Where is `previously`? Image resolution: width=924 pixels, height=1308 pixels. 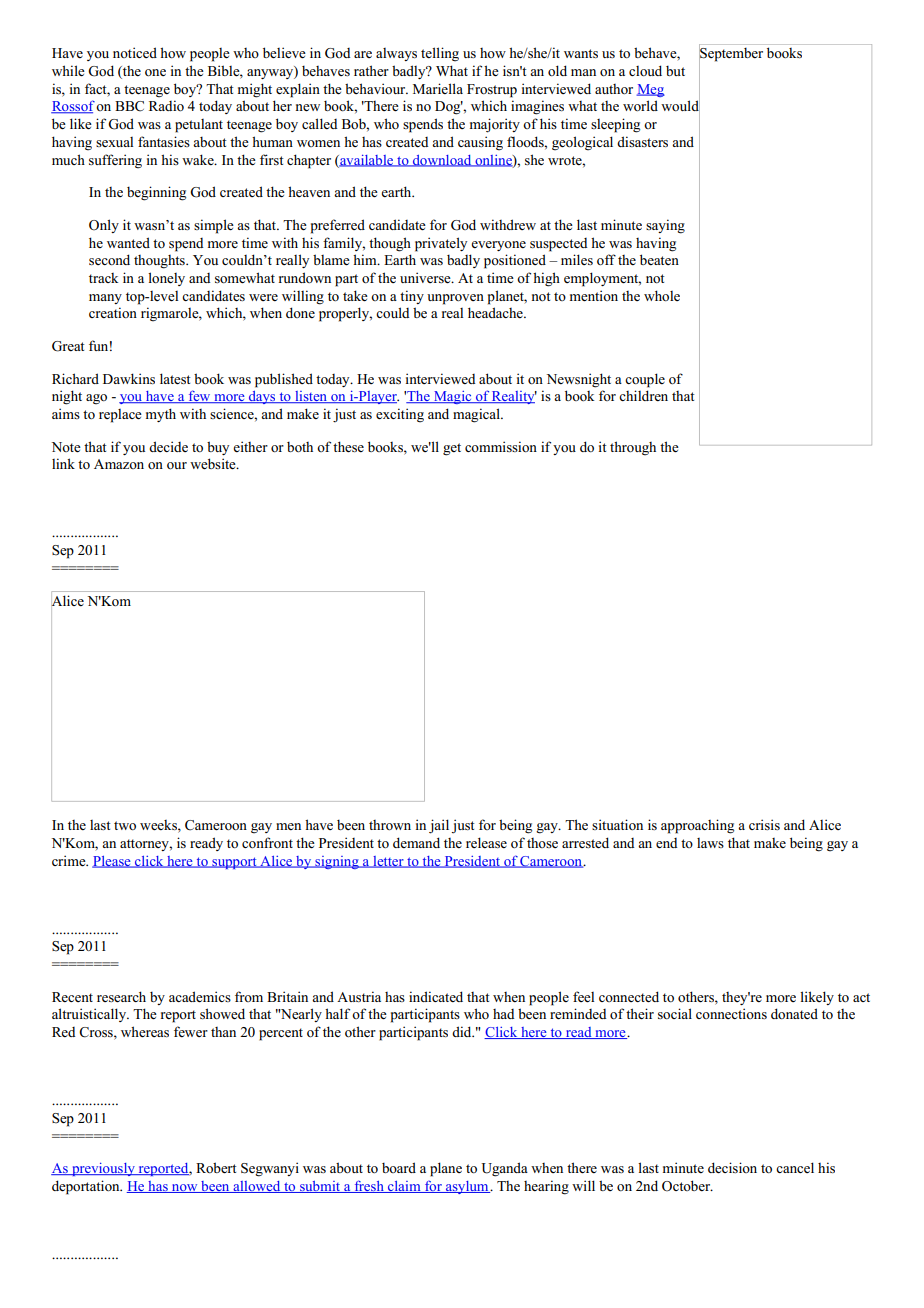 previously is located at coordinates (103, 1169).
